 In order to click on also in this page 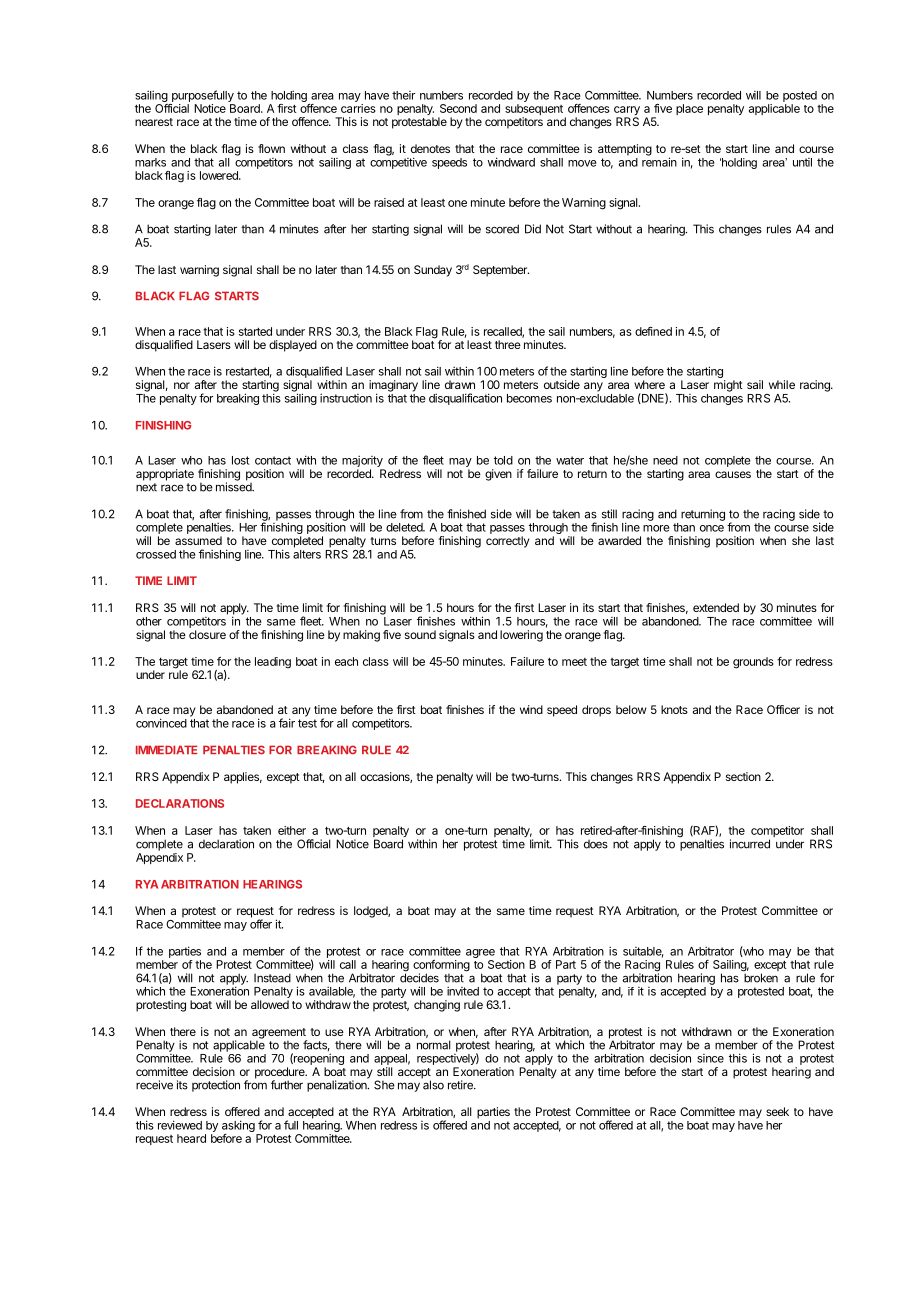, I will do `click(433, 1084)`.
